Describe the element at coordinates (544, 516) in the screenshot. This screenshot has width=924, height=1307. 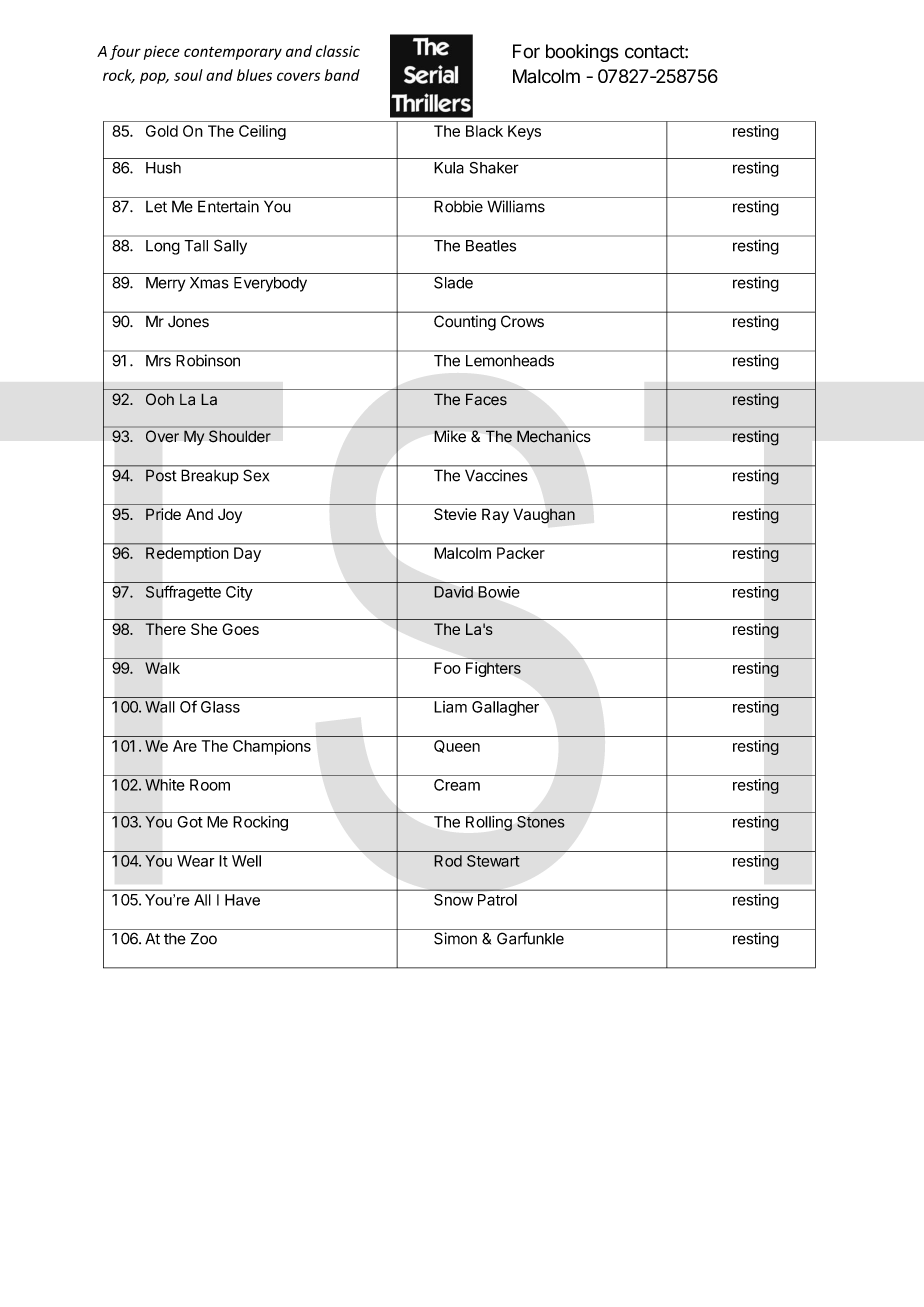
I see `Vaughan` at that location.
